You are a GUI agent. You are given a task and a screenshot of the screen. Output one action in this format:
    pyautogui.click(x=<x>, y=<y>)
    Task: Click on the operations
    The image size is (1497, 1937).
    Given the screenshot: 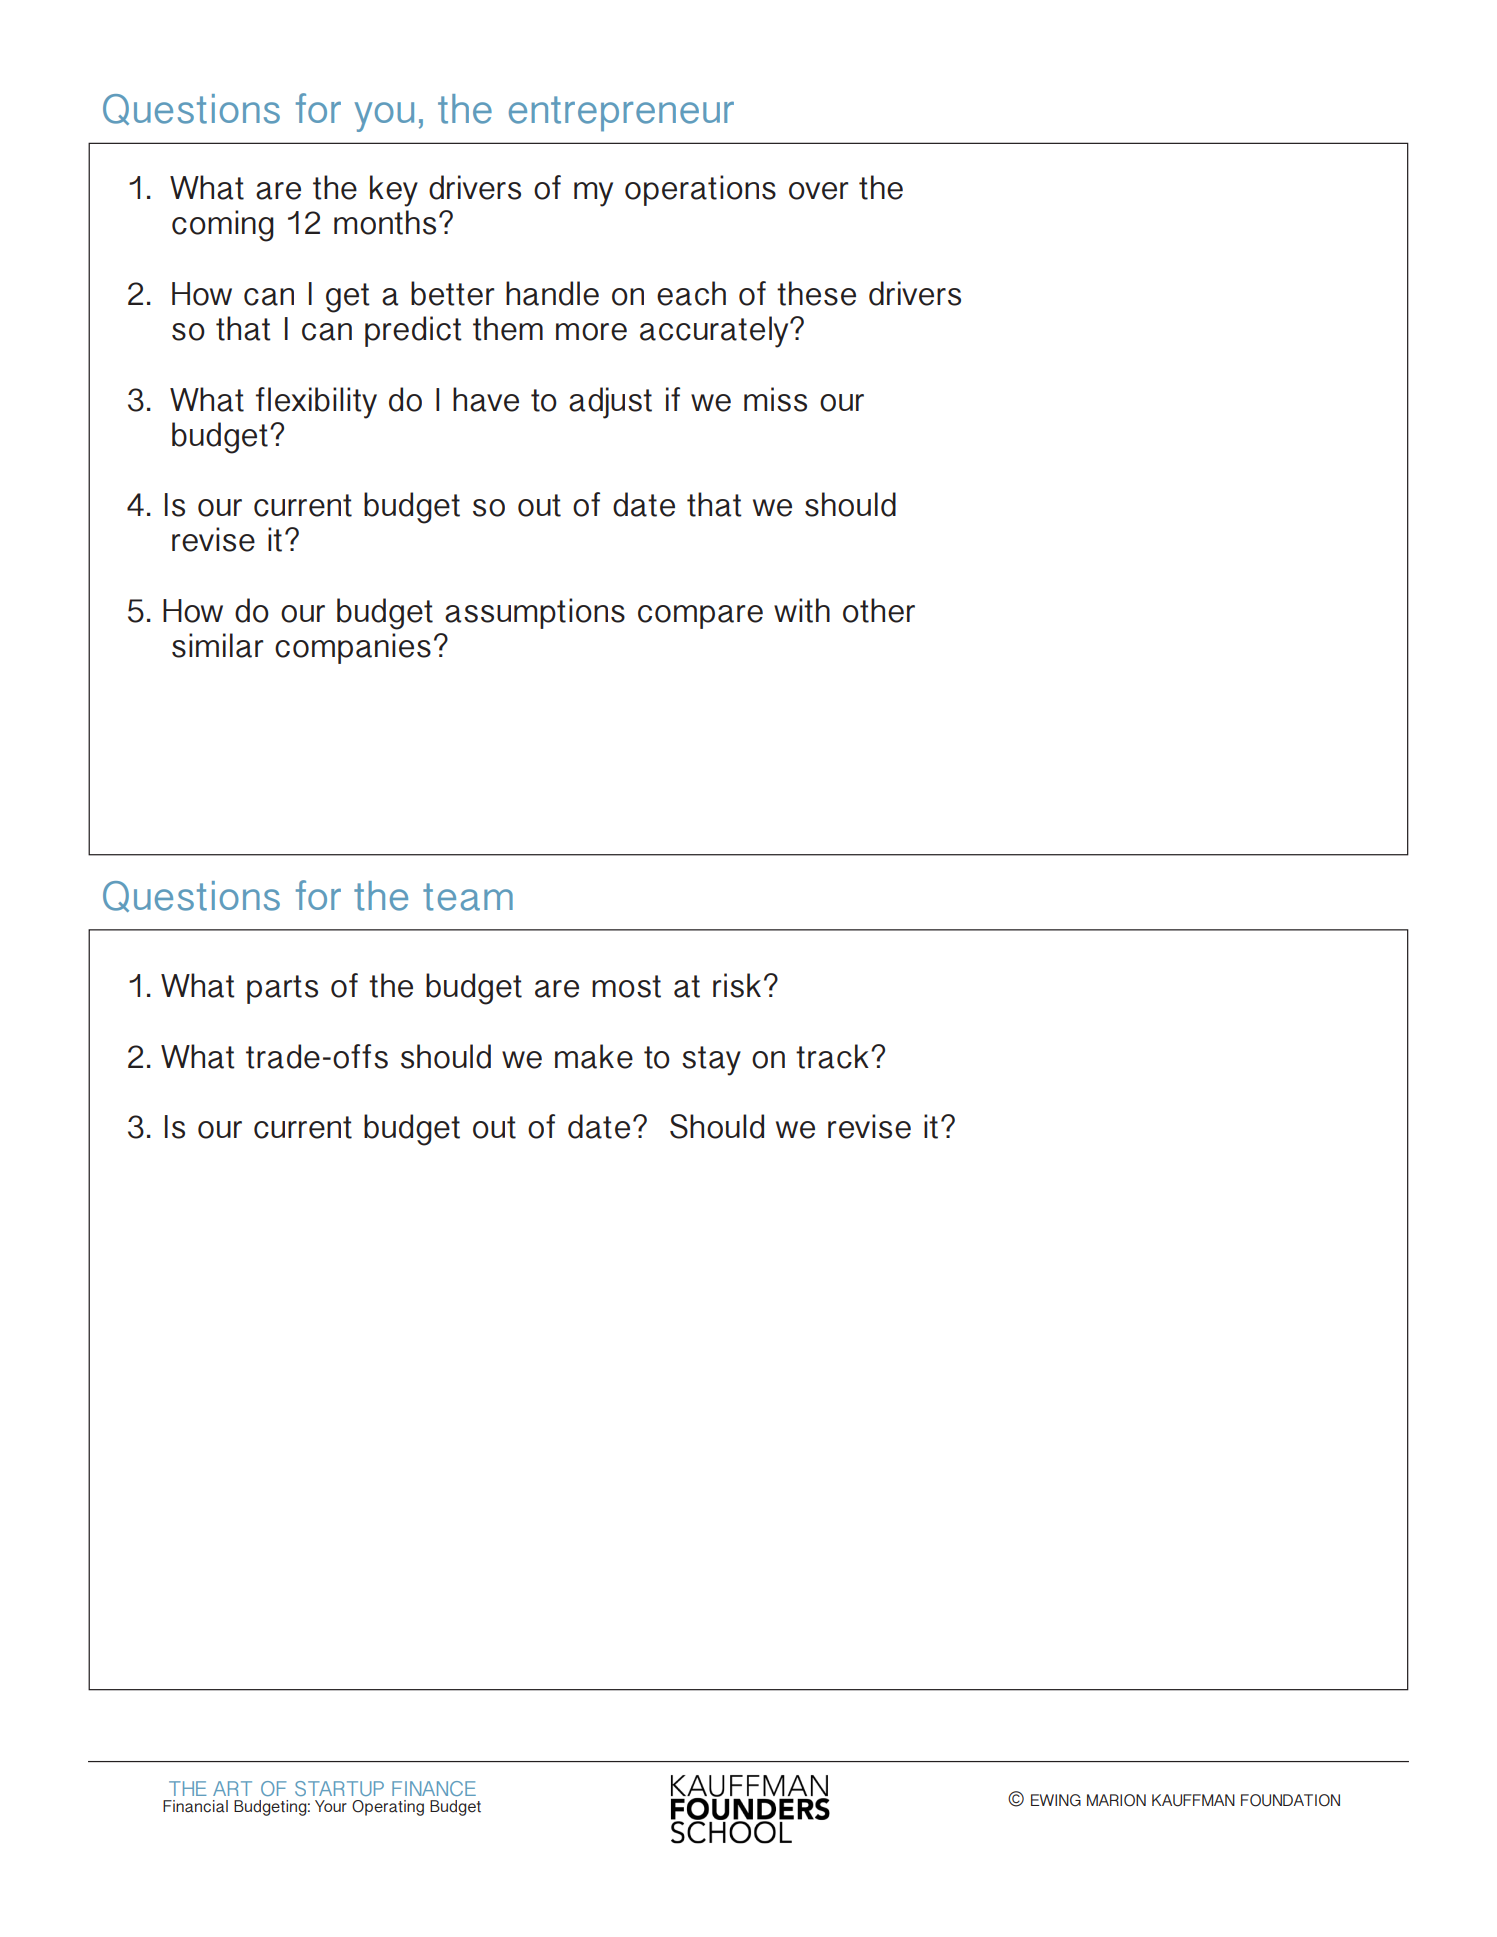 What is the action you would take?
    pyautogui.click(x=700, y=190)
